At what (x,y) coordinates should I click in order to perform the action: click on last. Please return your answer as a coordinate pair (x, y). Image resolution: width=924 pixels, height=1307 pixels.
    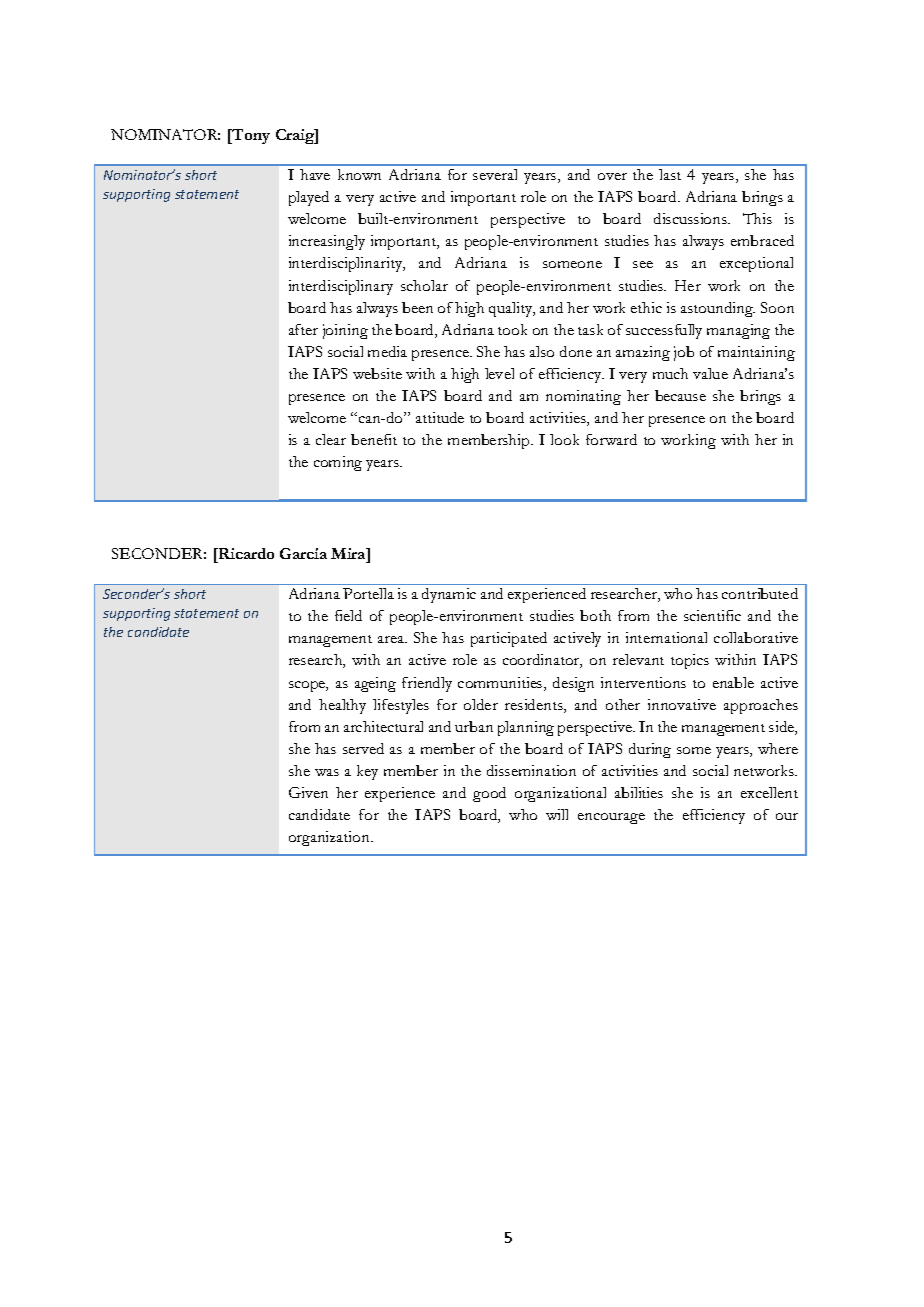
    Looking at the image, I should click on (670, 174).
